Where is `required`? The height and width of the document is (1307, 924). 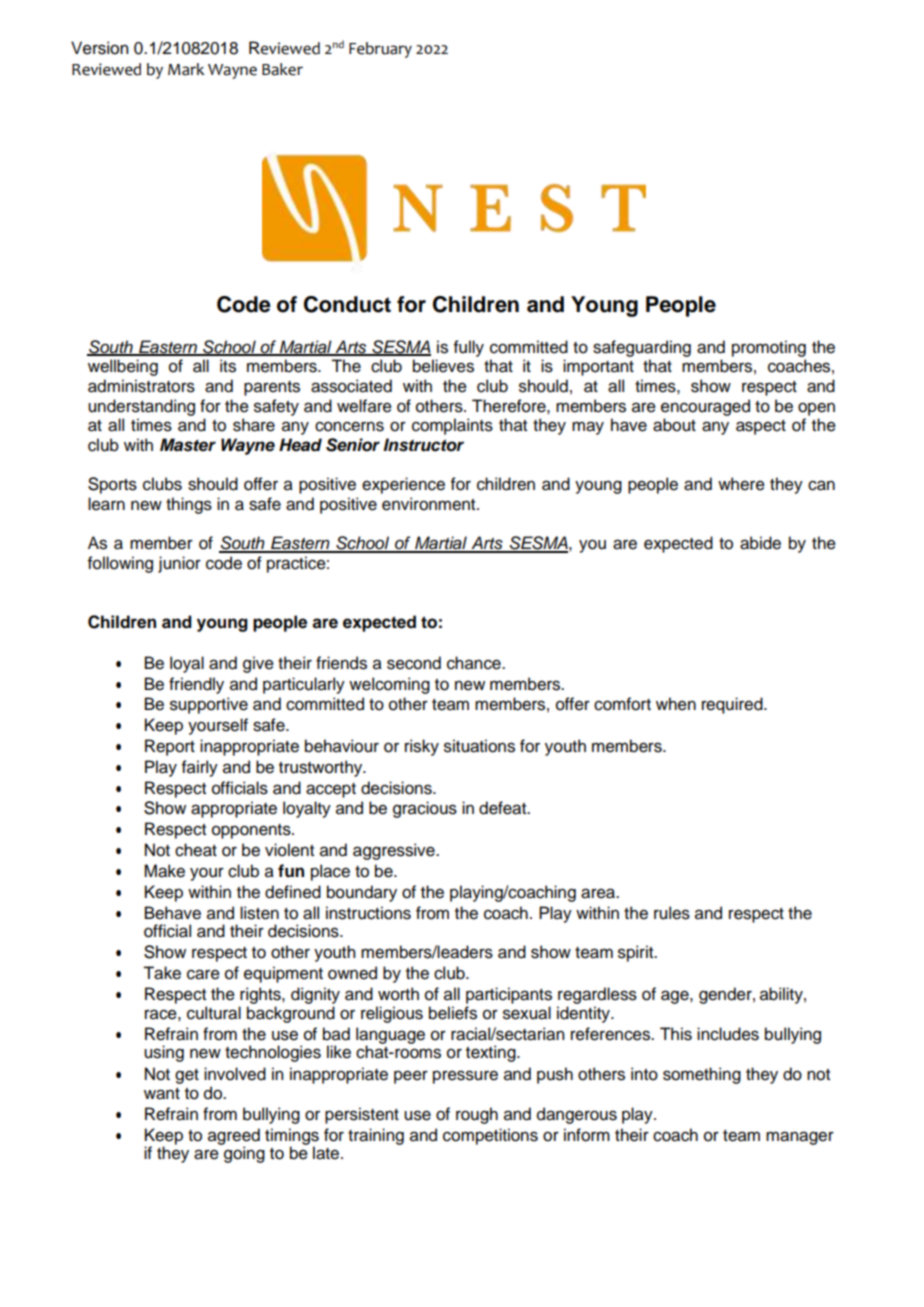 required is located at coordinates (733, 705).
